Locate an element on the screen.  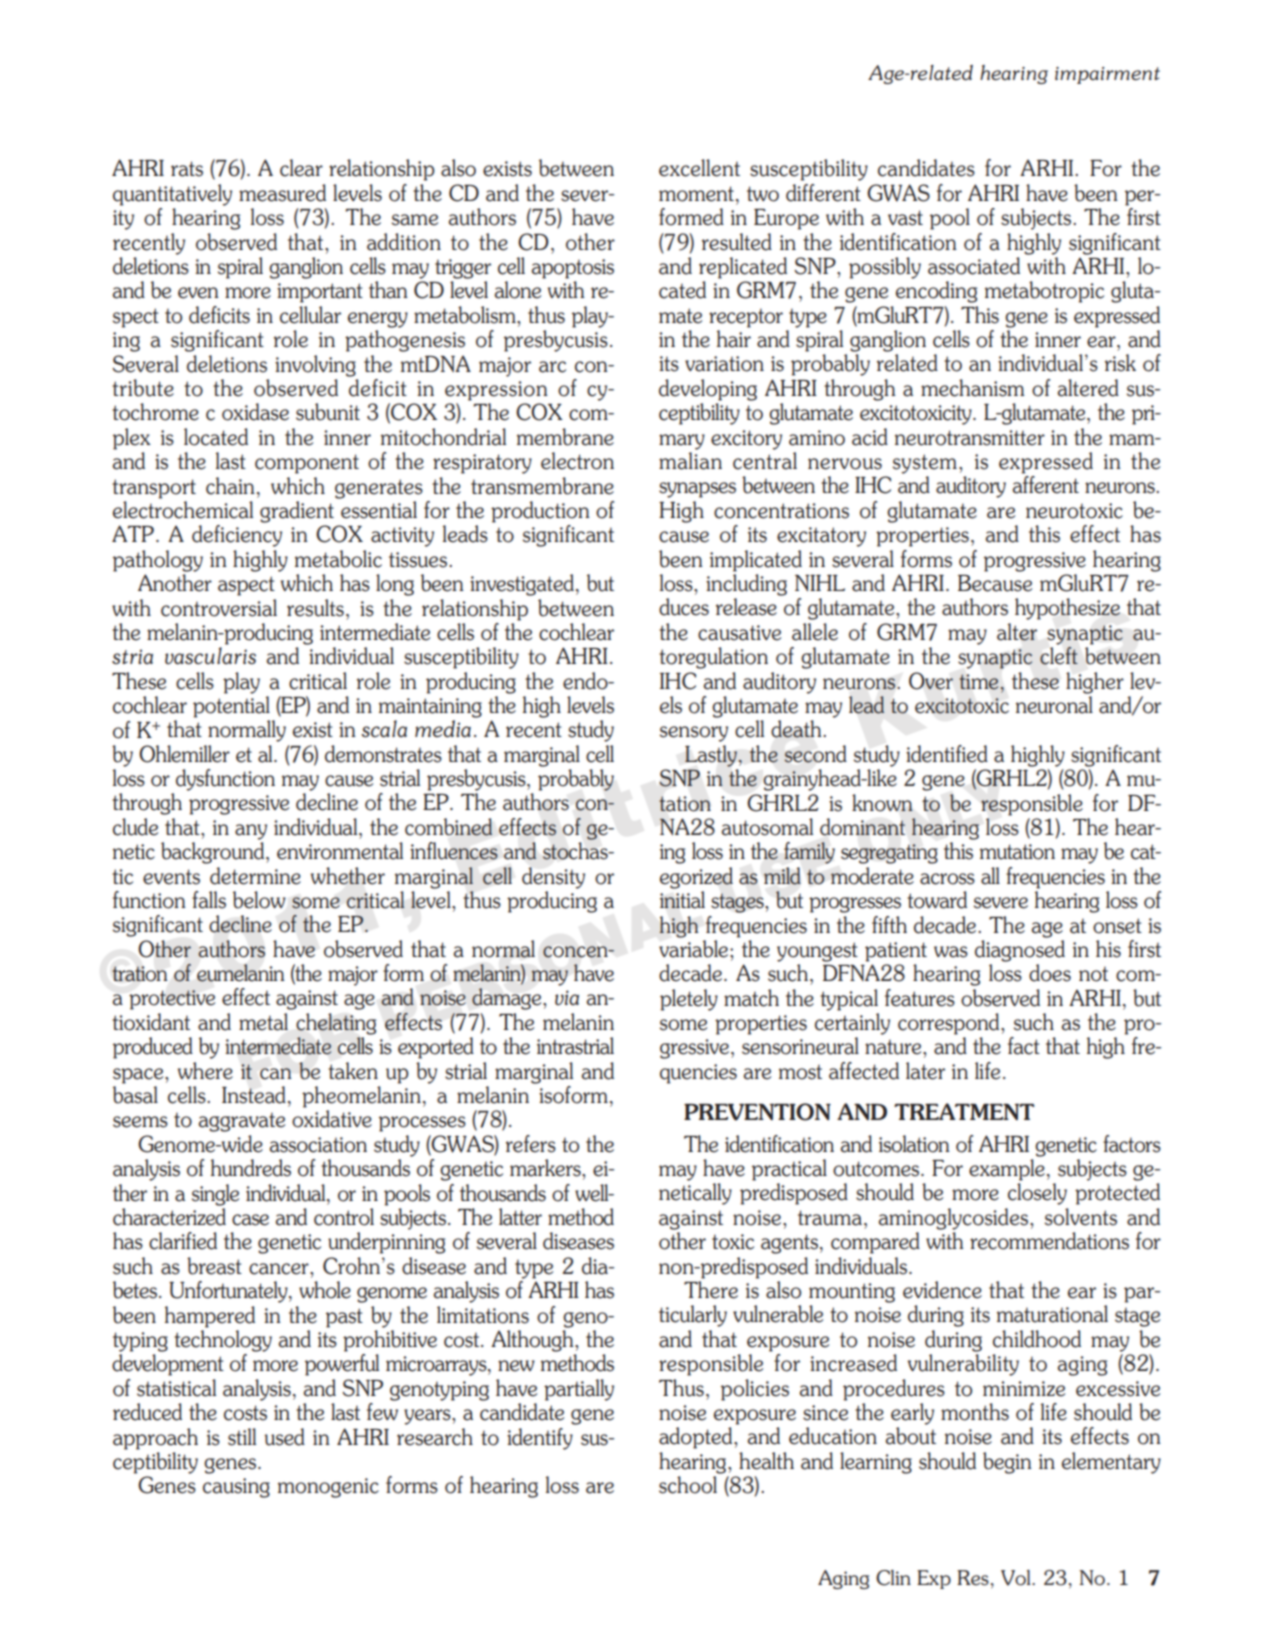
sensory is located at coordinates (694, 734).
